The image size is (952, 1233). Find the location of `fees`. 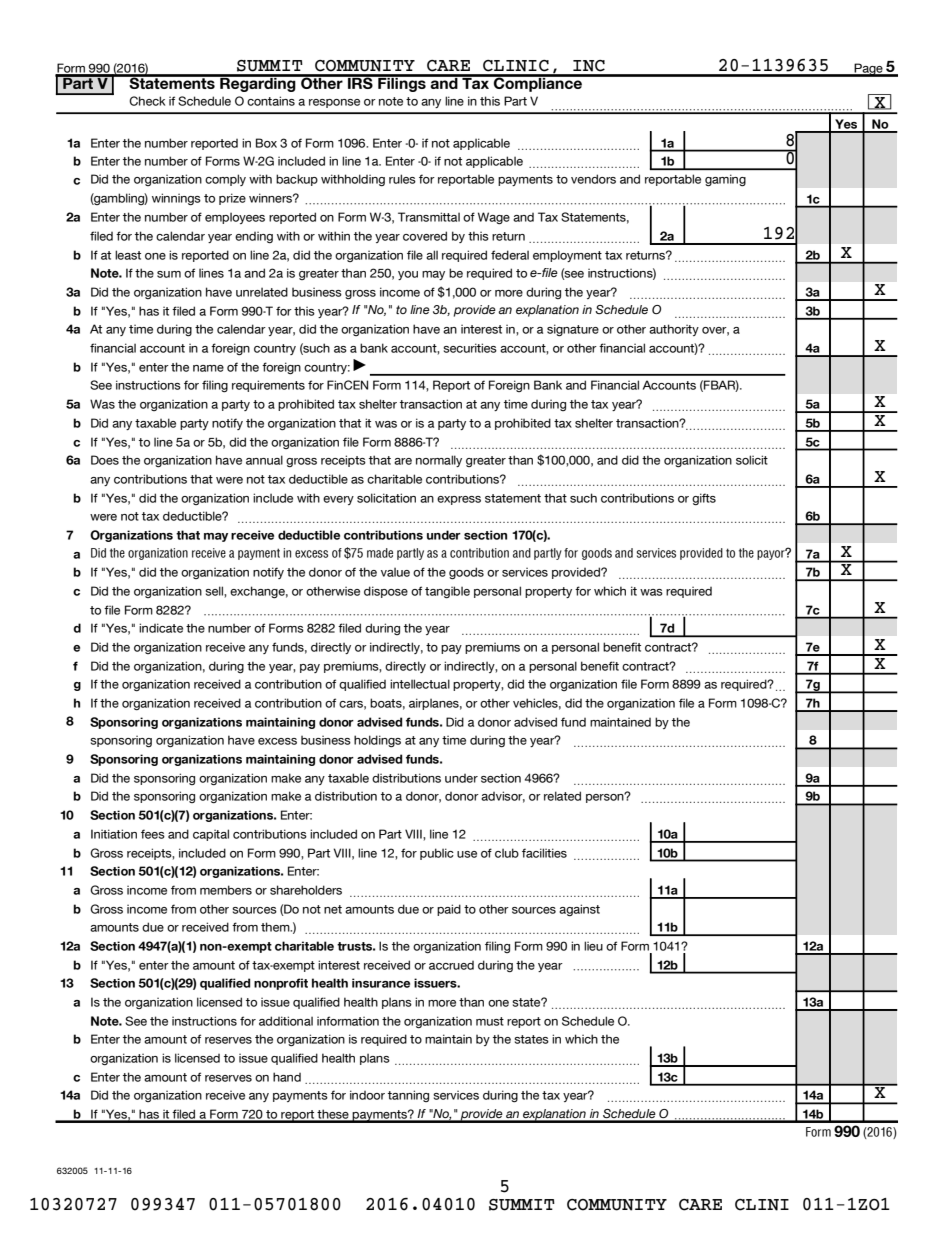

fees is located at coordinates (153, 834).
